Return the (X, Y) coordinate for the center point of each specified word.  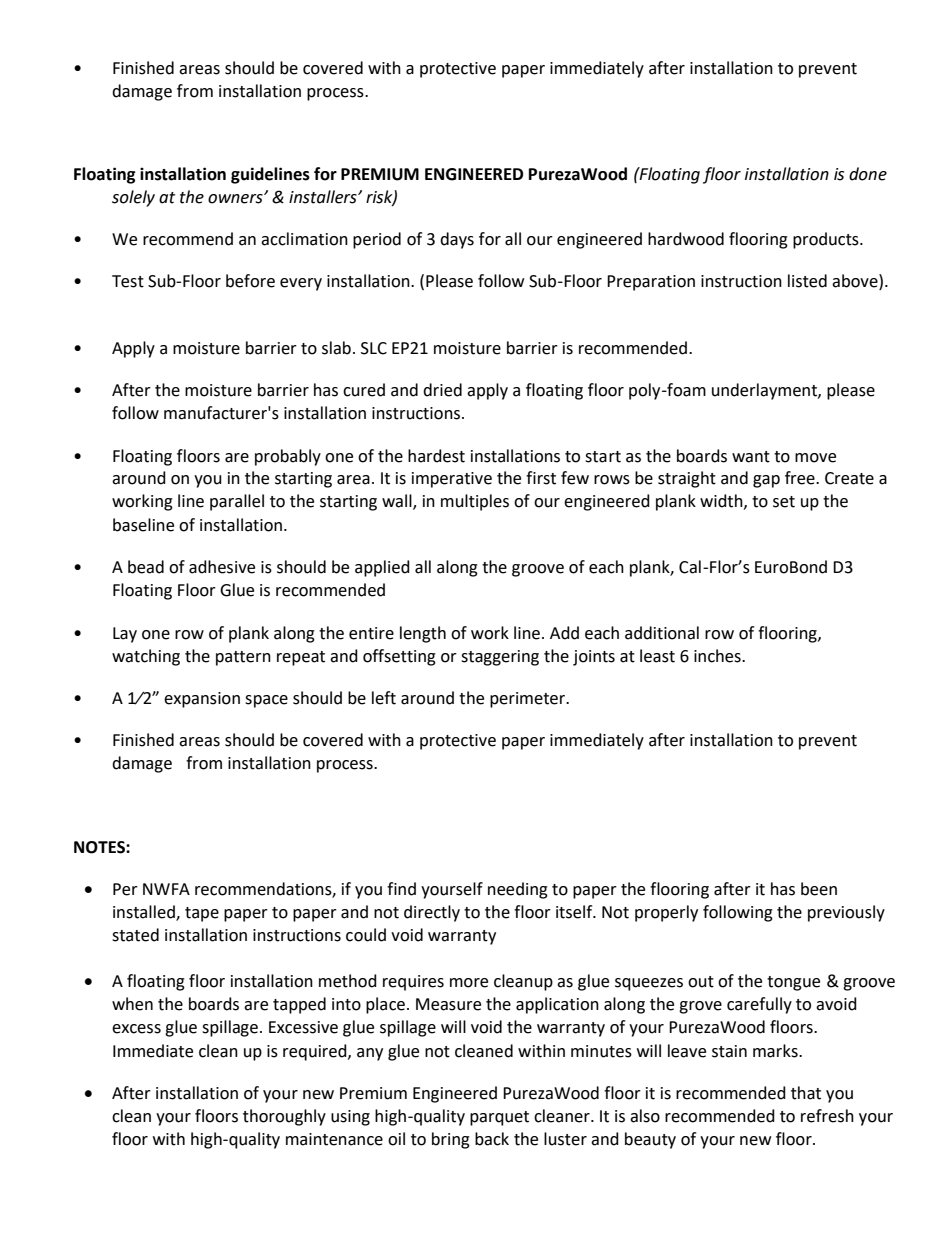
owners (236, 198)
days (457, 240)
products (827, 240)
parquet (499, 1118)
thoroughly (284, 1117)
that (806, 1093)
